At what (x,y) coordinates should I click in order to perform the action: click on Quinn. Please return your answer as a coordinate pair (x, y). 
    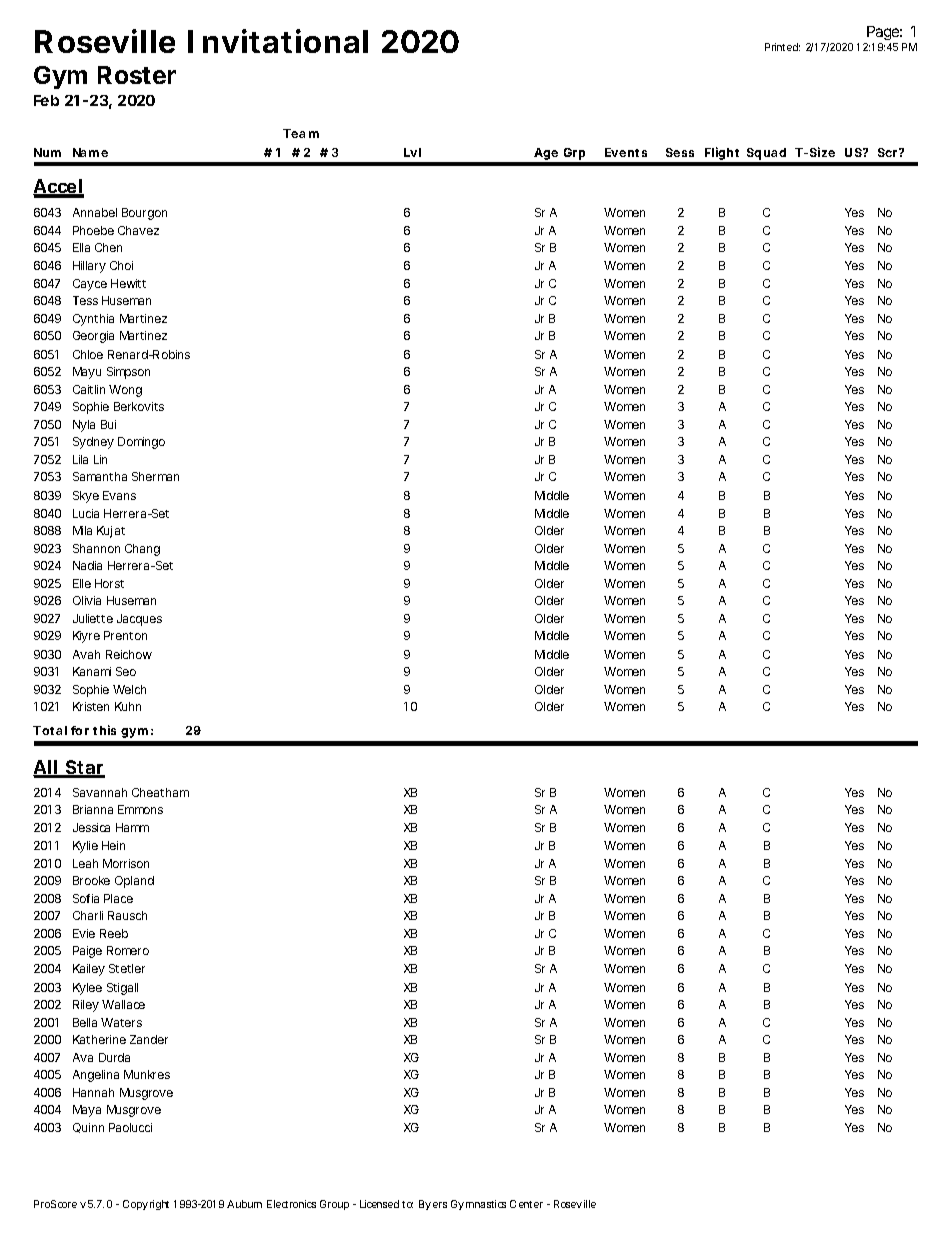
    Looking at the image, I should click on (88, 1128).
